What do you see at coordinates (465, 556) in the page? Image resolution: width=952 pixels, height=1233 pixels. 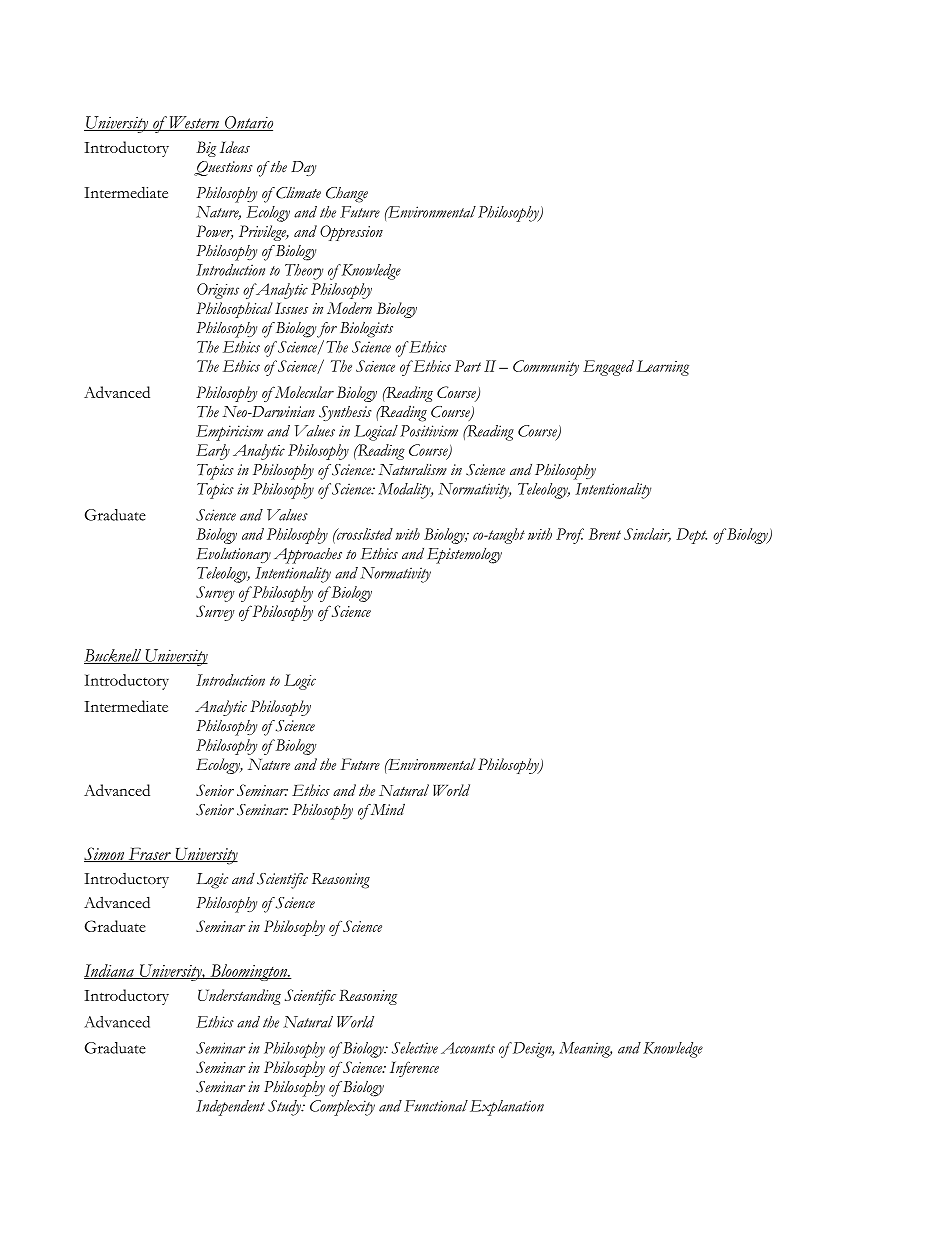 I see `Epistemology` at bounding box center [465, 556].
